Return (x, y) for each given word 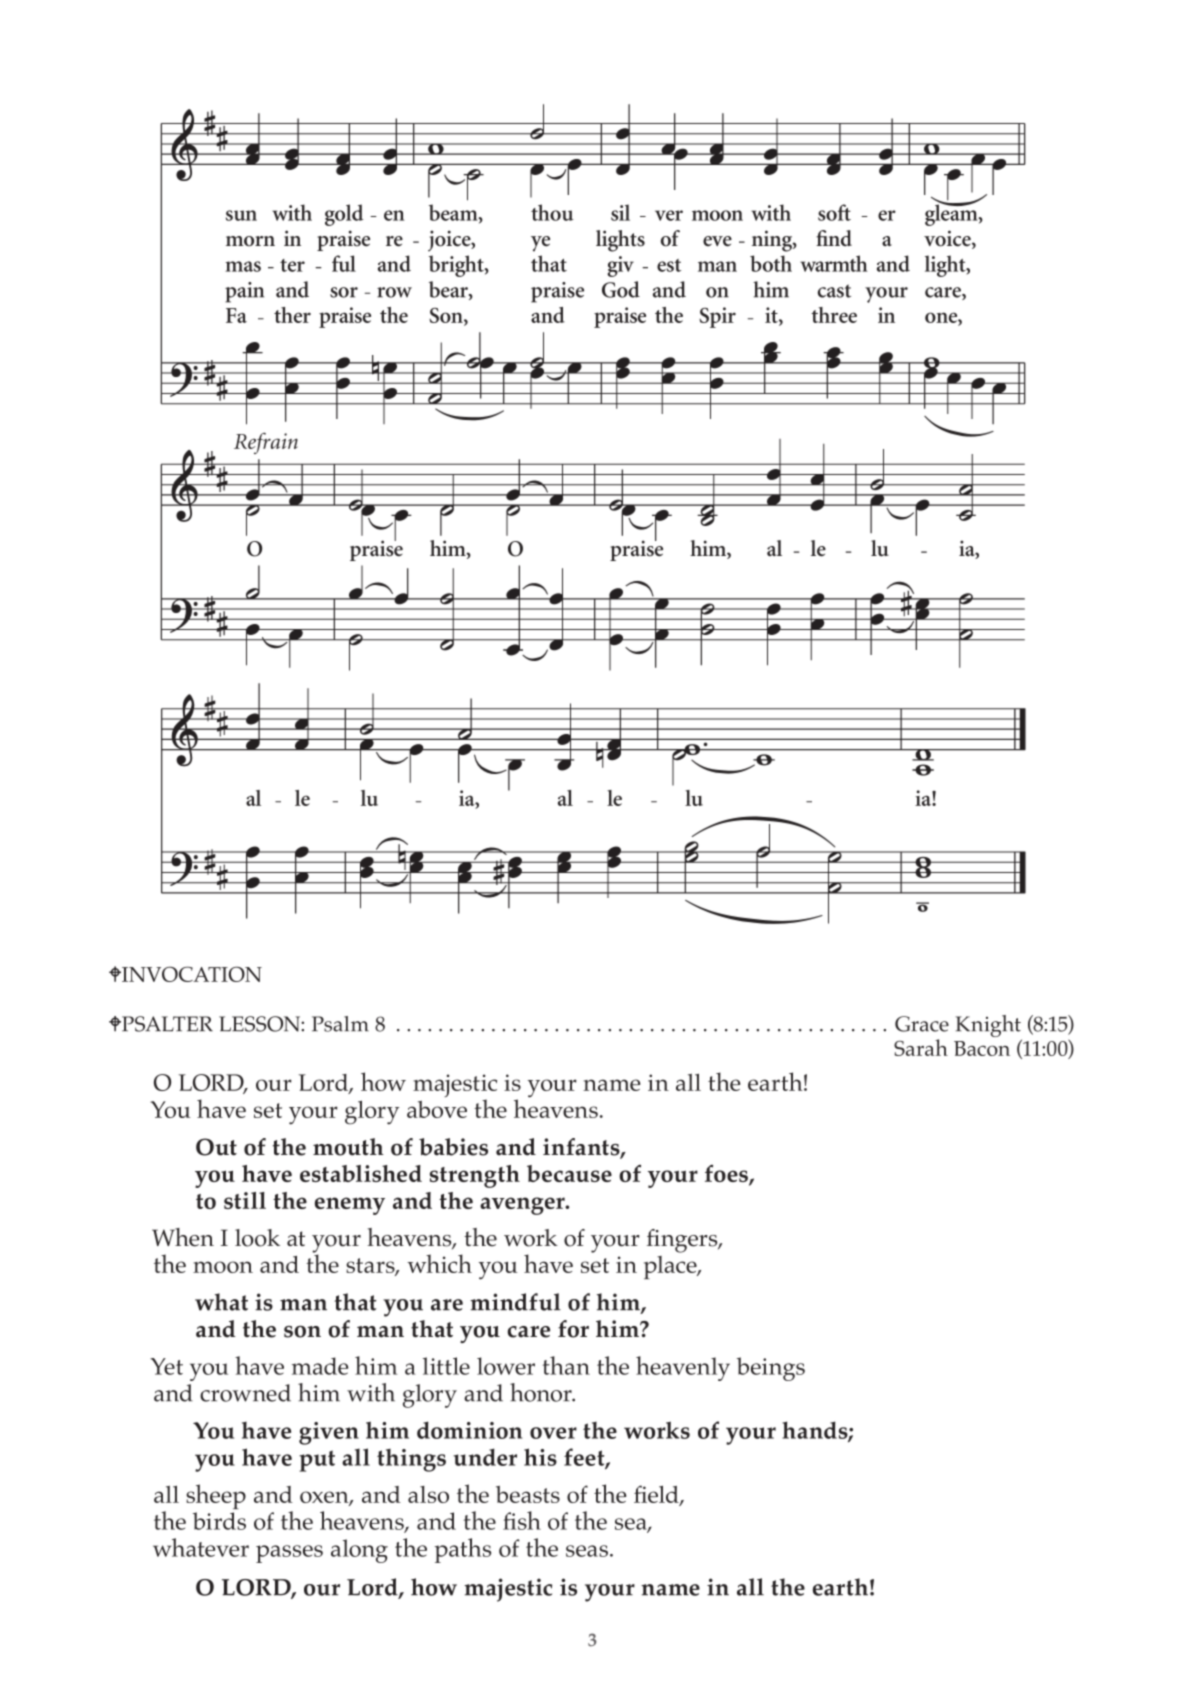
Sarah (921, 1047)
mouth (348, 1147)
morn (250, 241)
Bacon (982, 1048)
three (834, 315)
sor (344, 292)
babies (453, 1147)
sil (620, 212)
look (257, 1238)
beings (771, 1369)
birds (219, 1521)
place (671, 1267)
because (569, 1173)
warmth (834, 263)
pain (244, 292)
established (361, 1173)
